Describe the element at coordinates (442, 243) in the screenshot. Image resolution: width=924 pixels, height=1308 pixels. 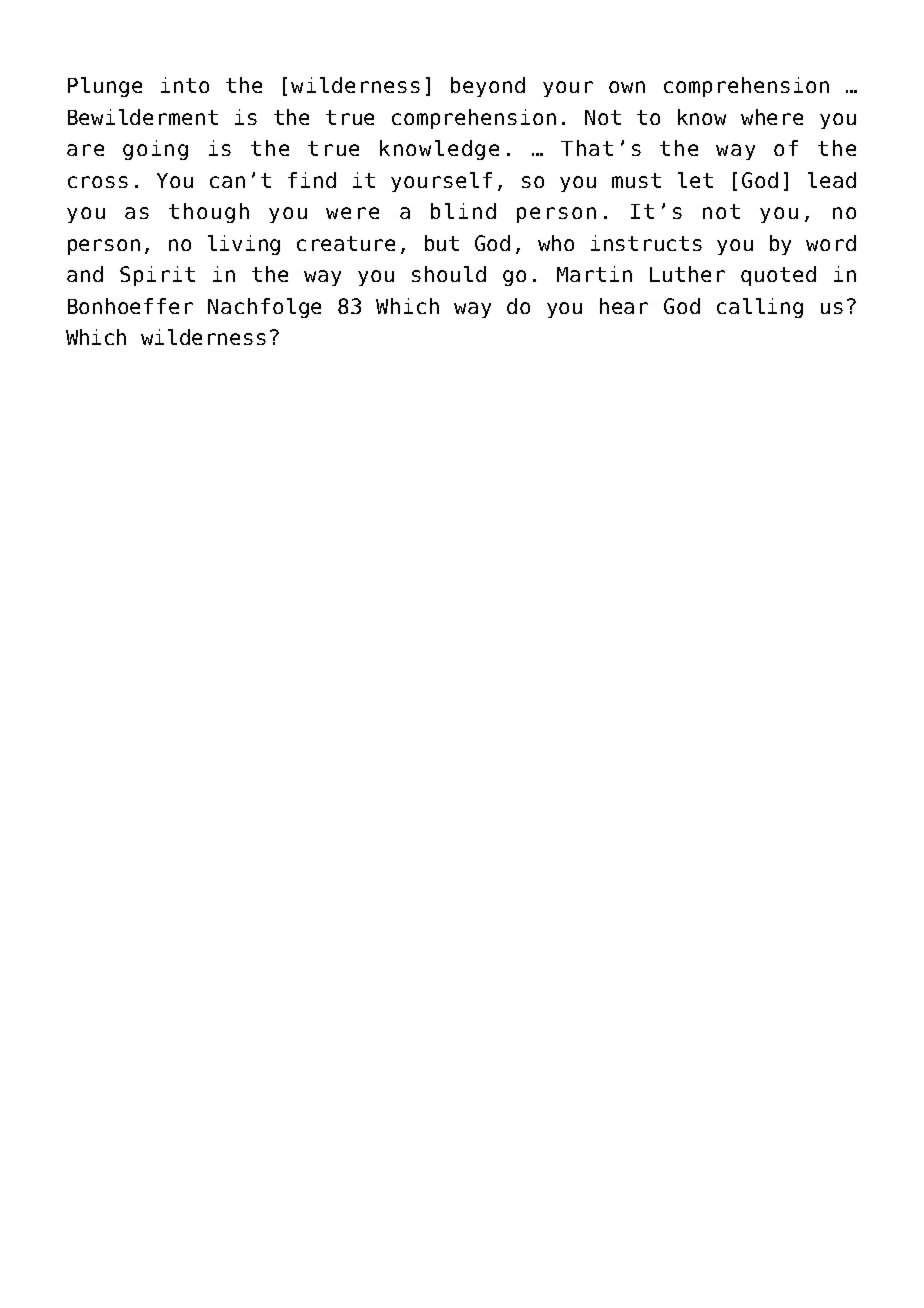
I see `but` at that location.
